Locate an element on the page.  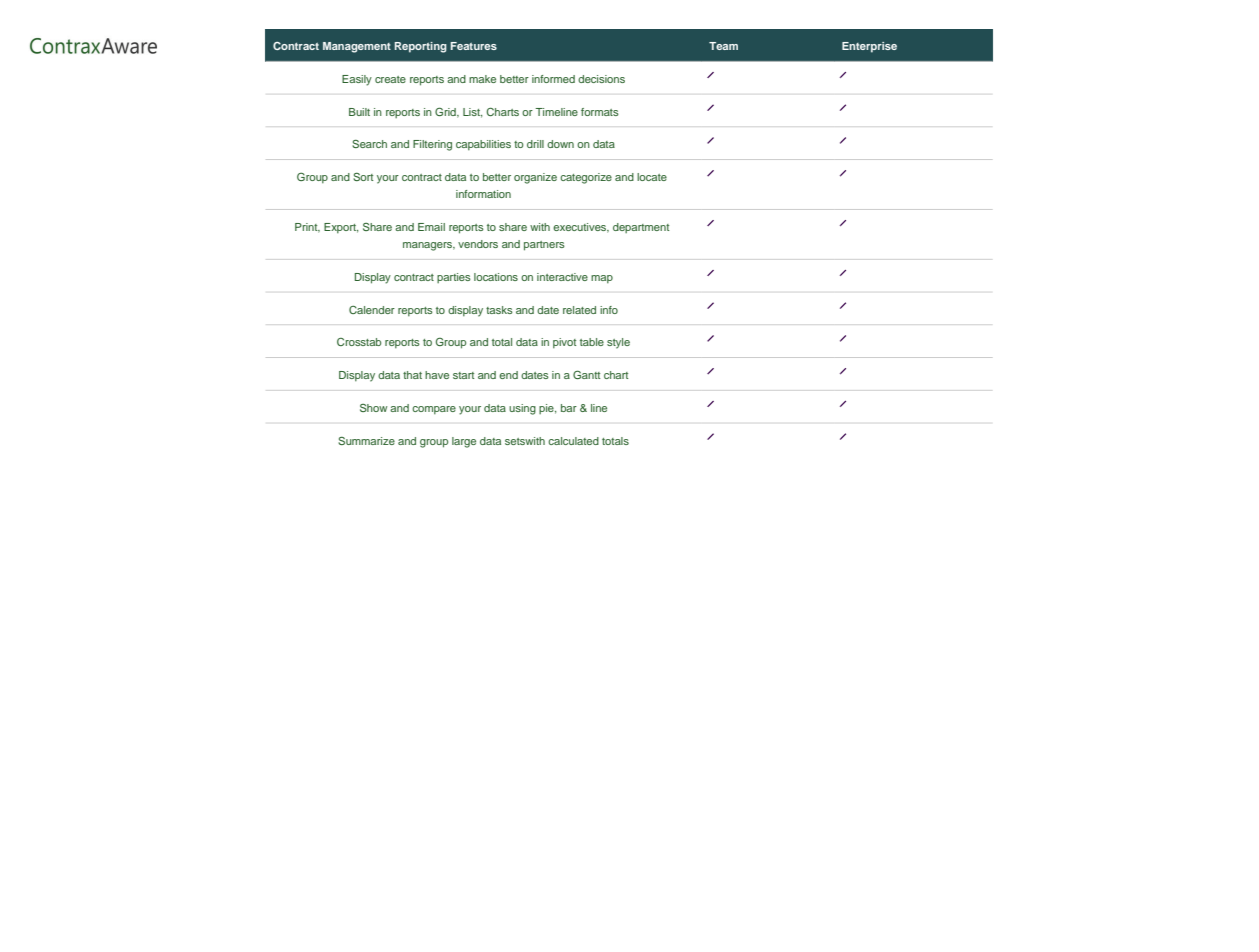
decisions is located at coordinates (601, 79).
